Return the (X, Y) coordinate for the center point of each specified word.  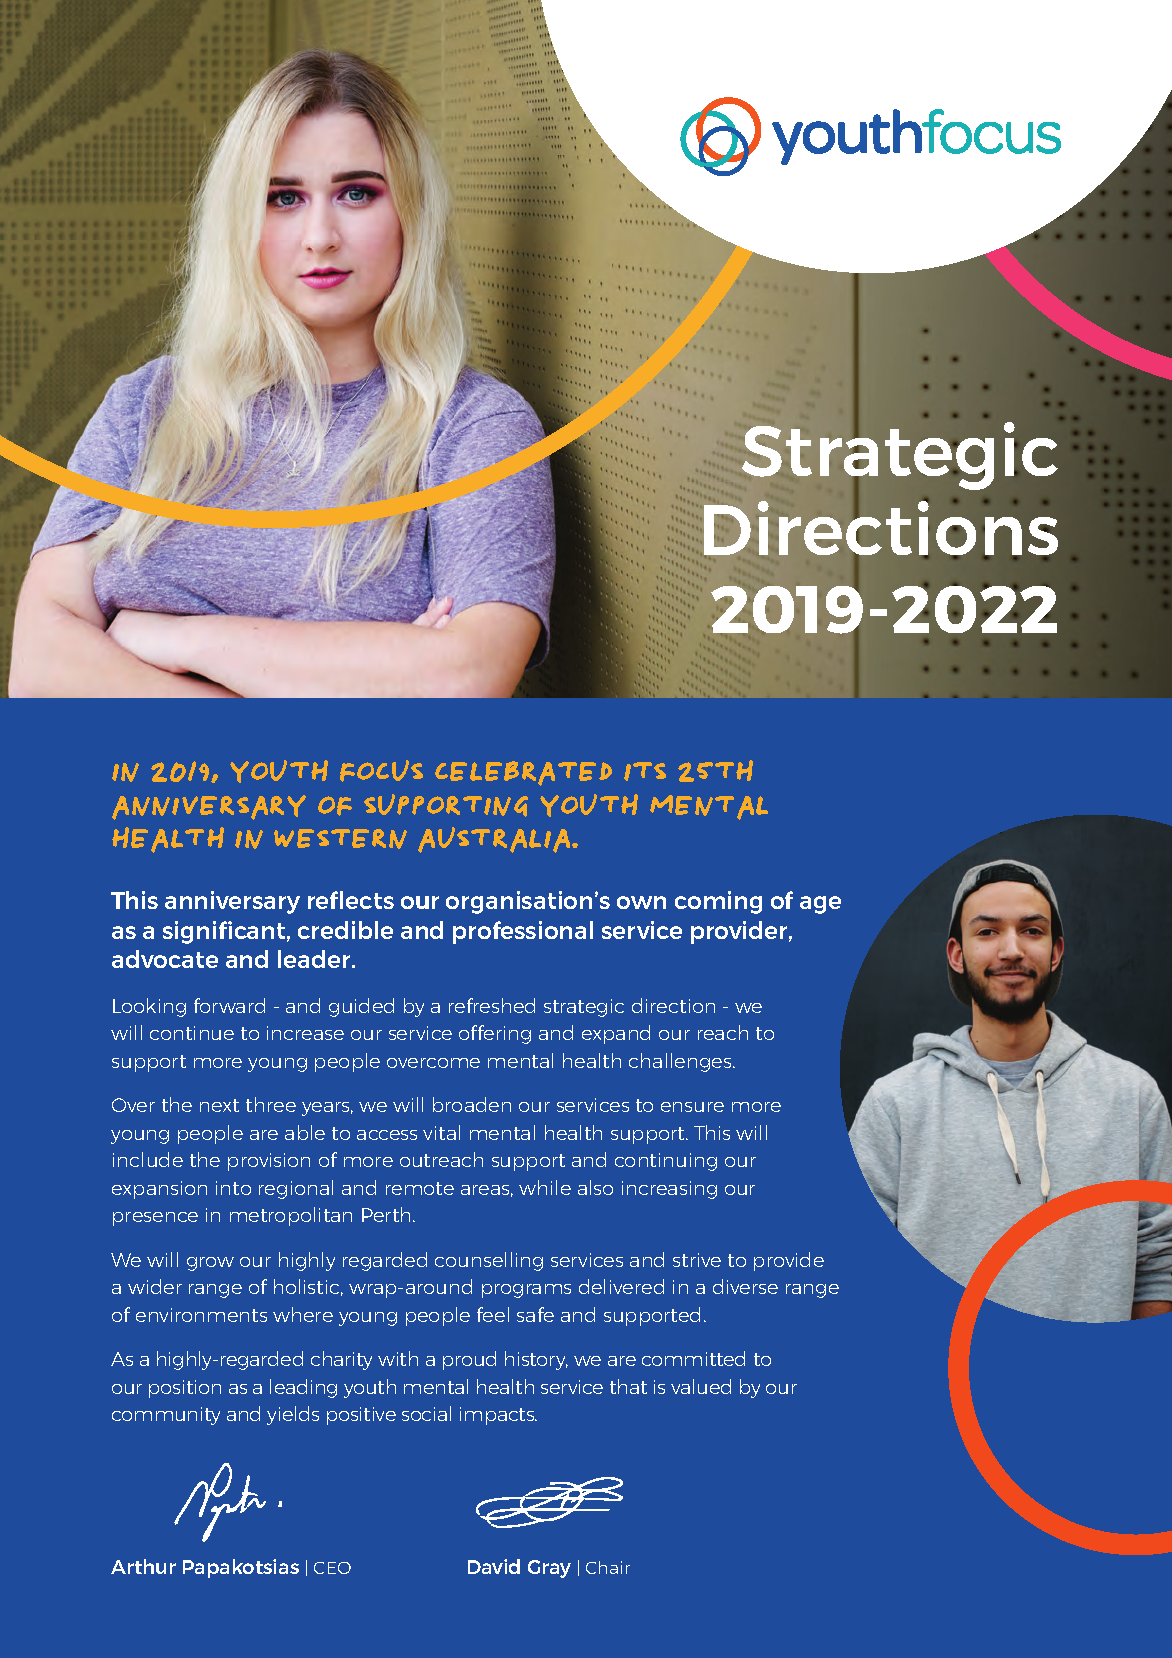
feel (493, 1314)
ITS (645, 771)
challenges (681, 1062)
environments (201, 1315)
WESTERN (340, 839)
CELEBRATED (523, 773)
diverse (745, 1286)
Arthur (143, 1566)
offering (495, 1034)
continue (192, 1033)
